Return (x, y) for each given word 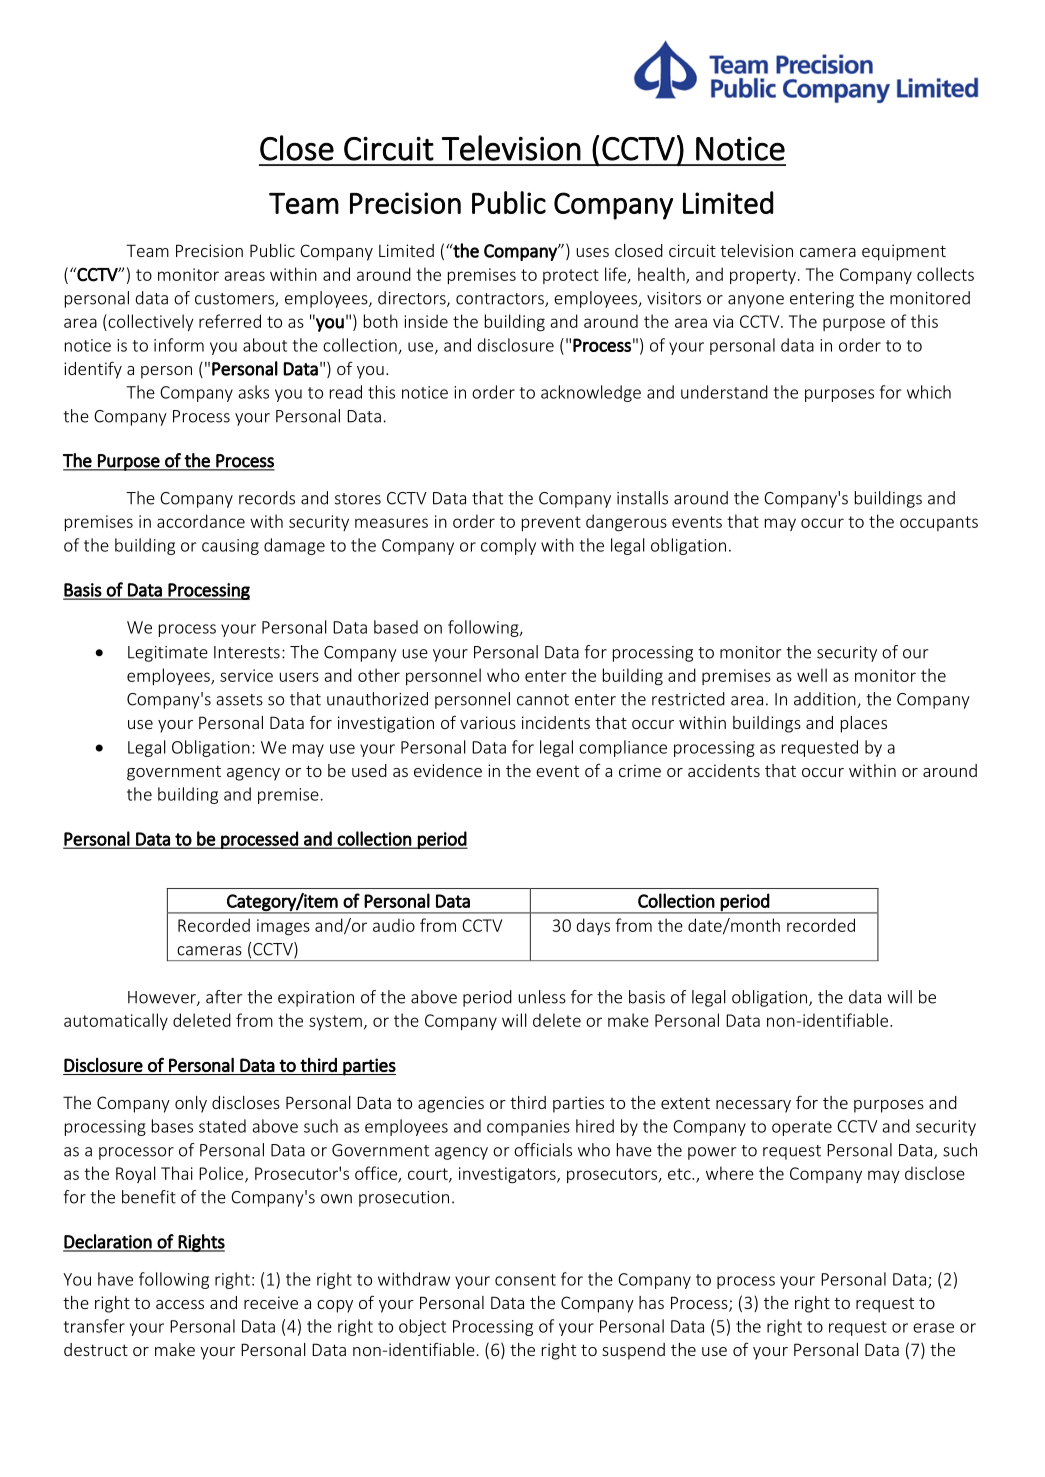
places (864, 724)
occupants (939, 523)
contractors (501, 300)
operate (802, 1128)
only (191, 1104)
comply (508, 546)
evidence (448, 770)
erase (933, 1328)
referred (230, 321)
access (180, 1304)
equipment (904, 252)
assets (239, 700)
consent (525, 1280)
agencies (451, 1104)
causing (230, 547)
